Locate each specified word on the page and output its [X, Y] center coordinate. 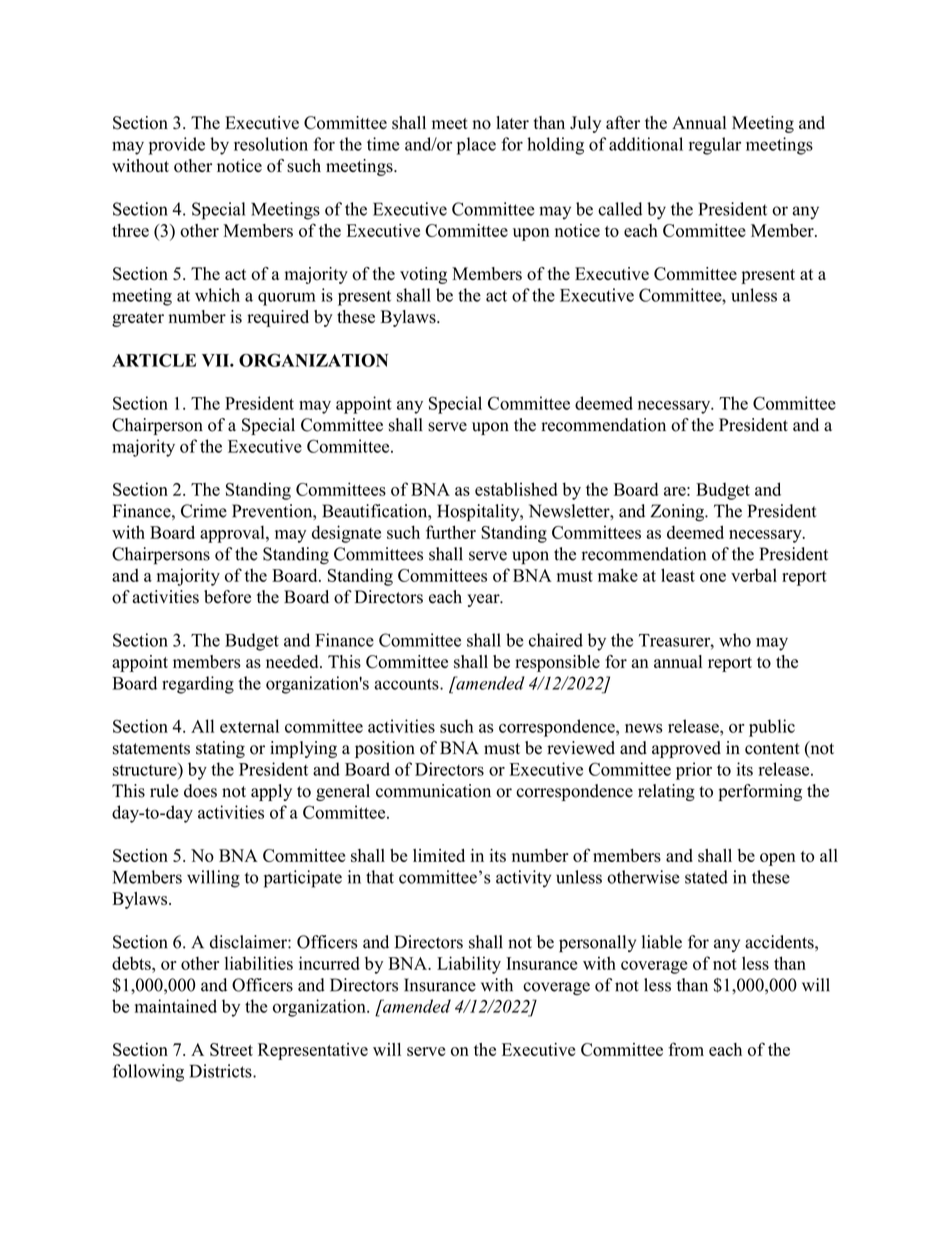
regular [715, 146]
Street [231, 1049]
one [713, 577]
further [451, 532]
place [476, 146]
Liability [469, 965]
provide [177, 146]
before [227, 597]
